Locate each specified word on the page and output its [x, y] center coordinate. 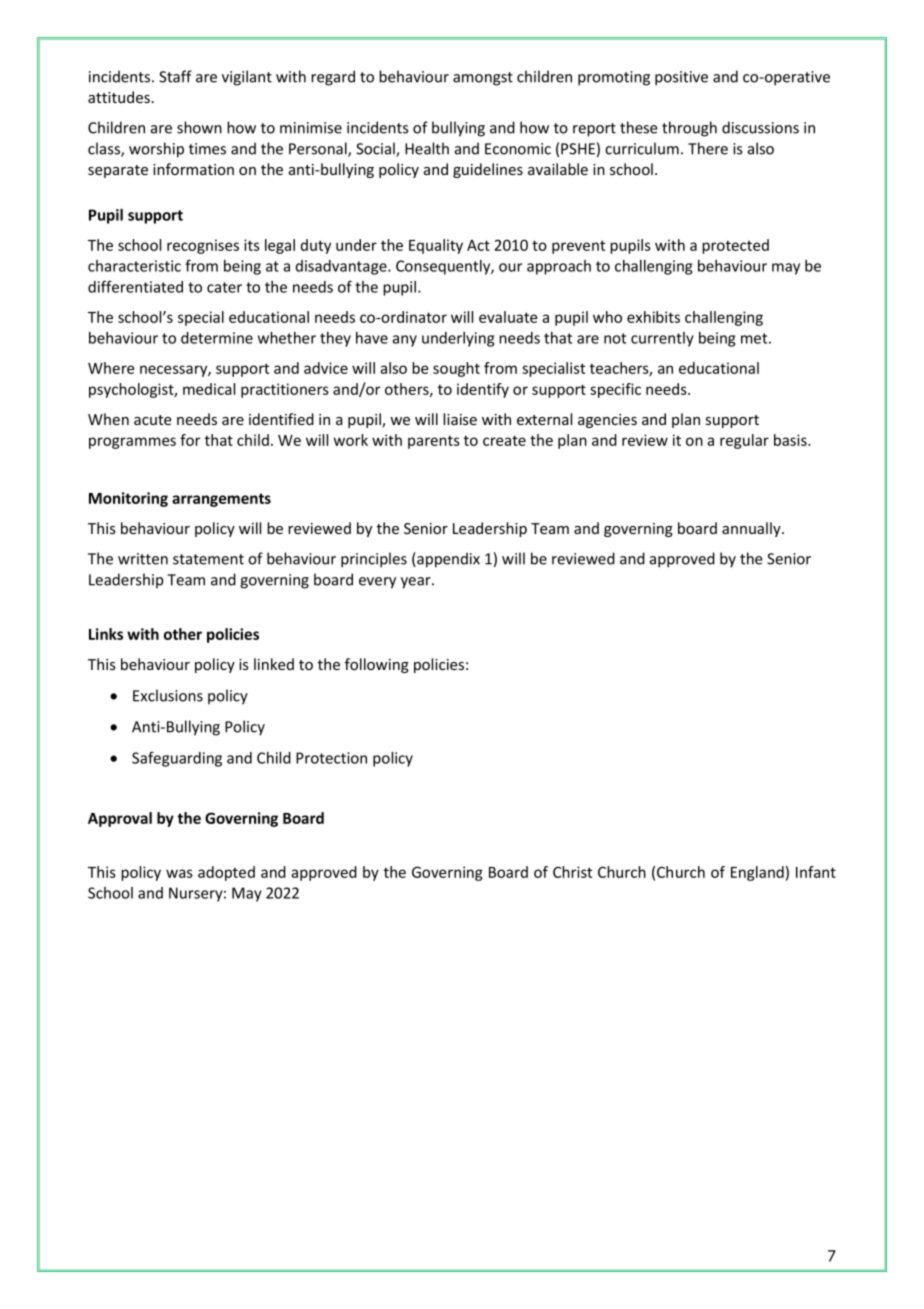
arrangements [221, 500]
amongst [483, 79]
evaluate [508, 317]
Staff [175, 76]
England [757, 873]
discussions [760, 127]
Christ [572, 872]
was [179, 873]
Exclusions [168, 695]
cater [224, 287]
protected [735, 246]
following [377, 665]
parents [434, 442]
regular [744, 441]
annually [752, 529]
